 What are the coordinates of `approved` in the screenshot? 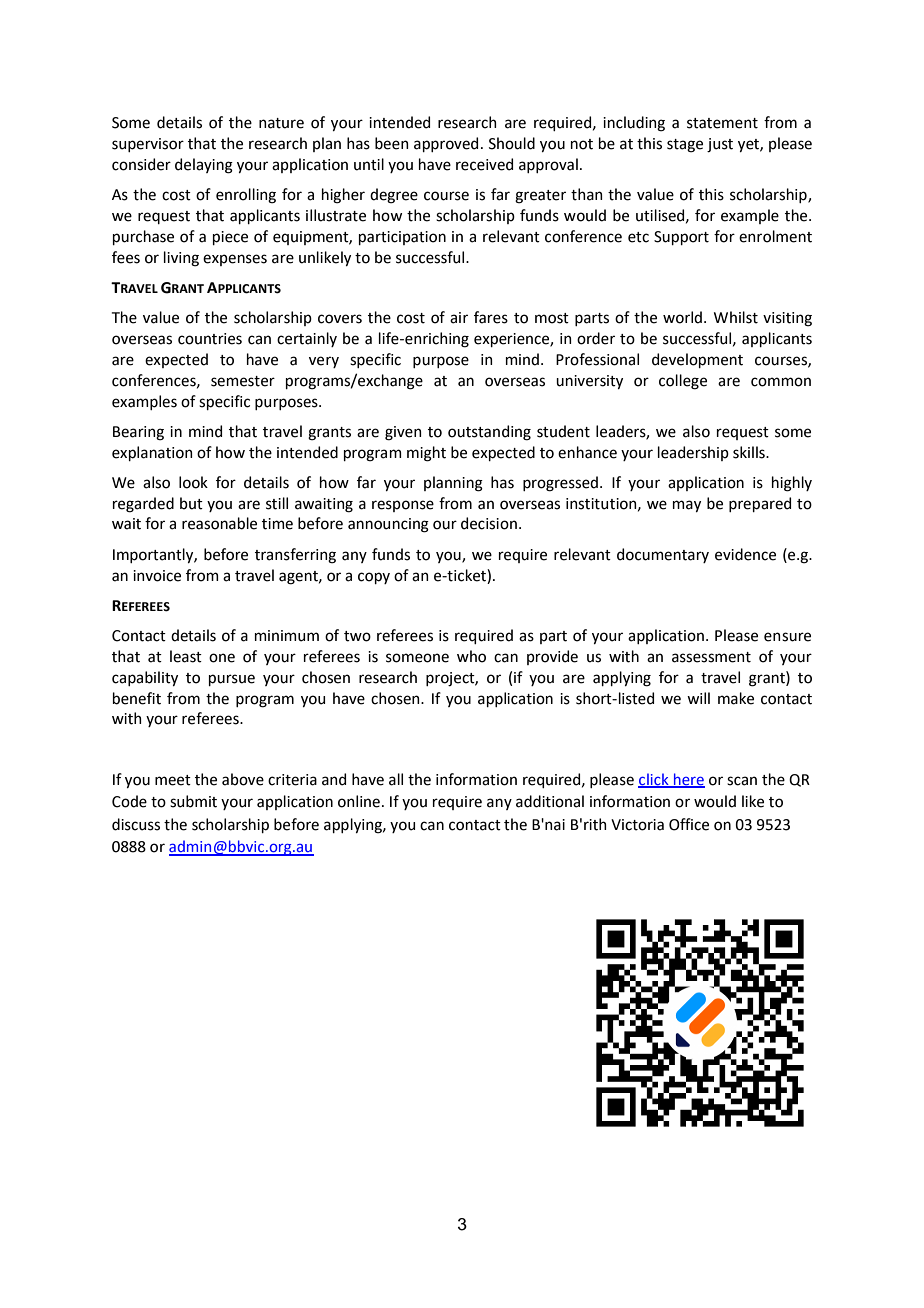 It's located at (446, 144).
